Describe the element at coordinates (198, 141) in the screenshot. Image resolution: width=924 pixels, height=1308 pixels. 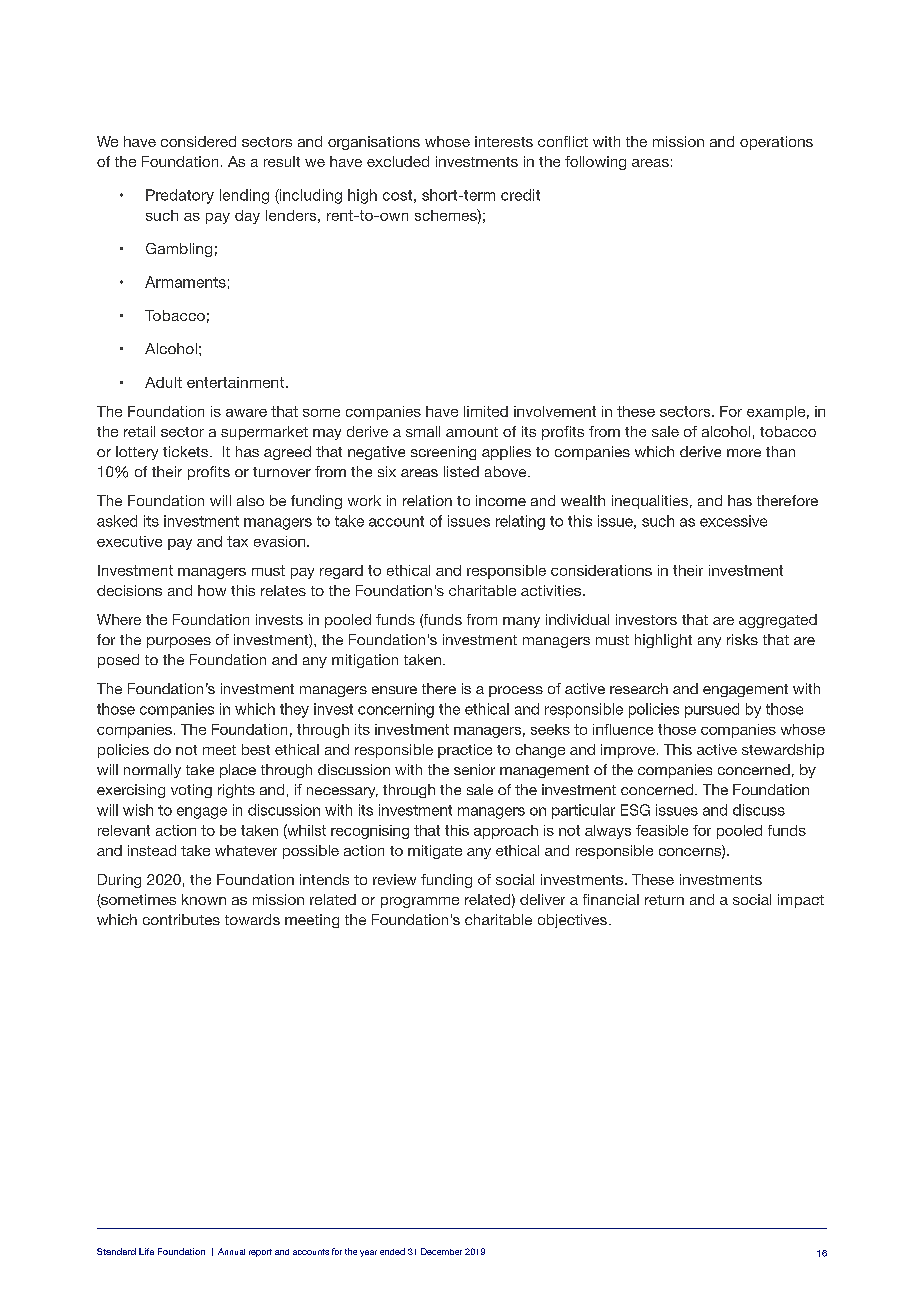
I see `considered` at that location.
